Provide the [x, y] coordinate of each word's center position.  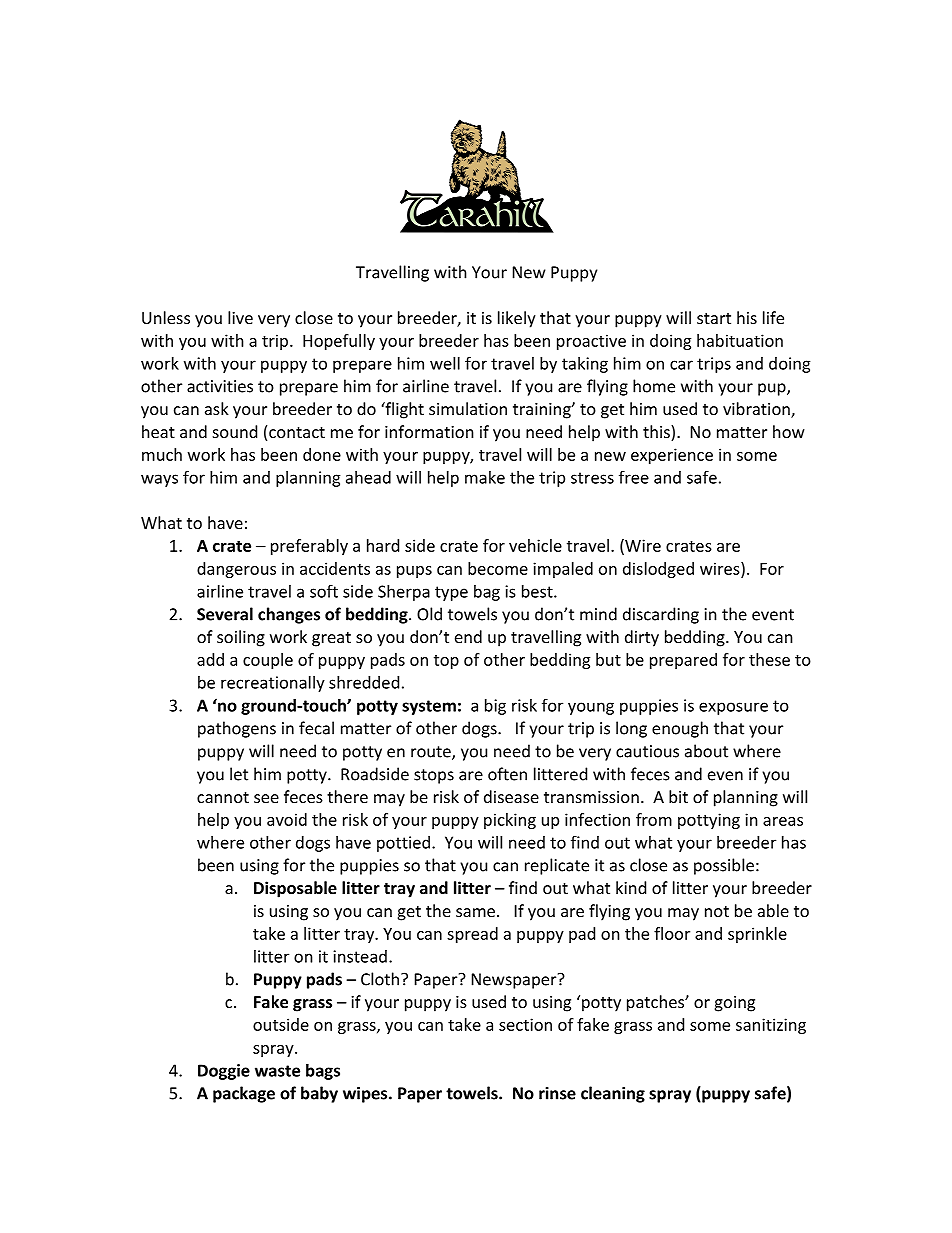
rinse [557, 1093]
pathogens [237, 729]
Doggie [224, 1072]
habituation [740, 340]
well [445, 363]
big [495, 707]
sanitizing [771, 1026]
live [240, 317]
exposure [733, 708]
